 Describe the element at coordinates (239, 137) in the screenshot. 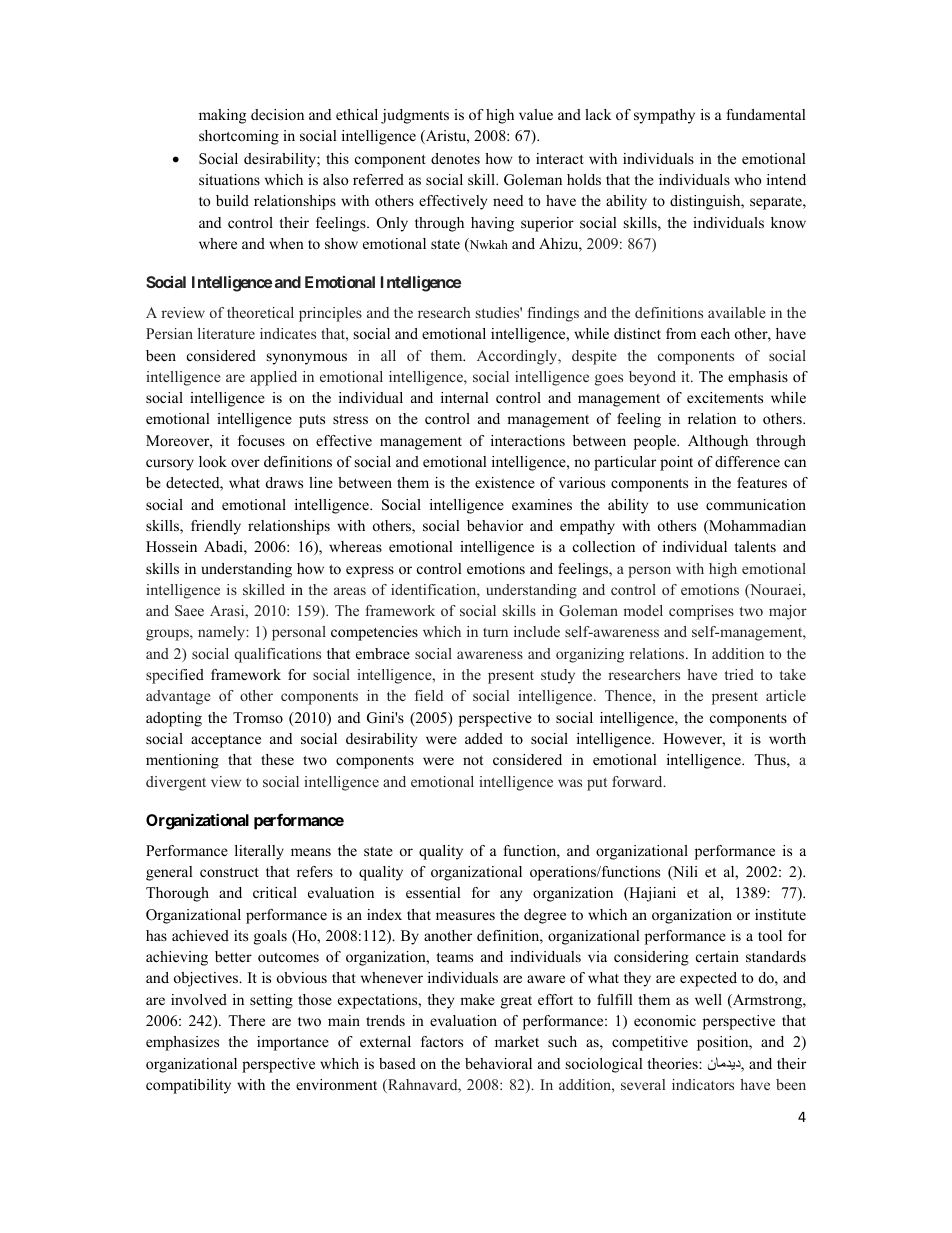

I see `shortcoming` at that location.
